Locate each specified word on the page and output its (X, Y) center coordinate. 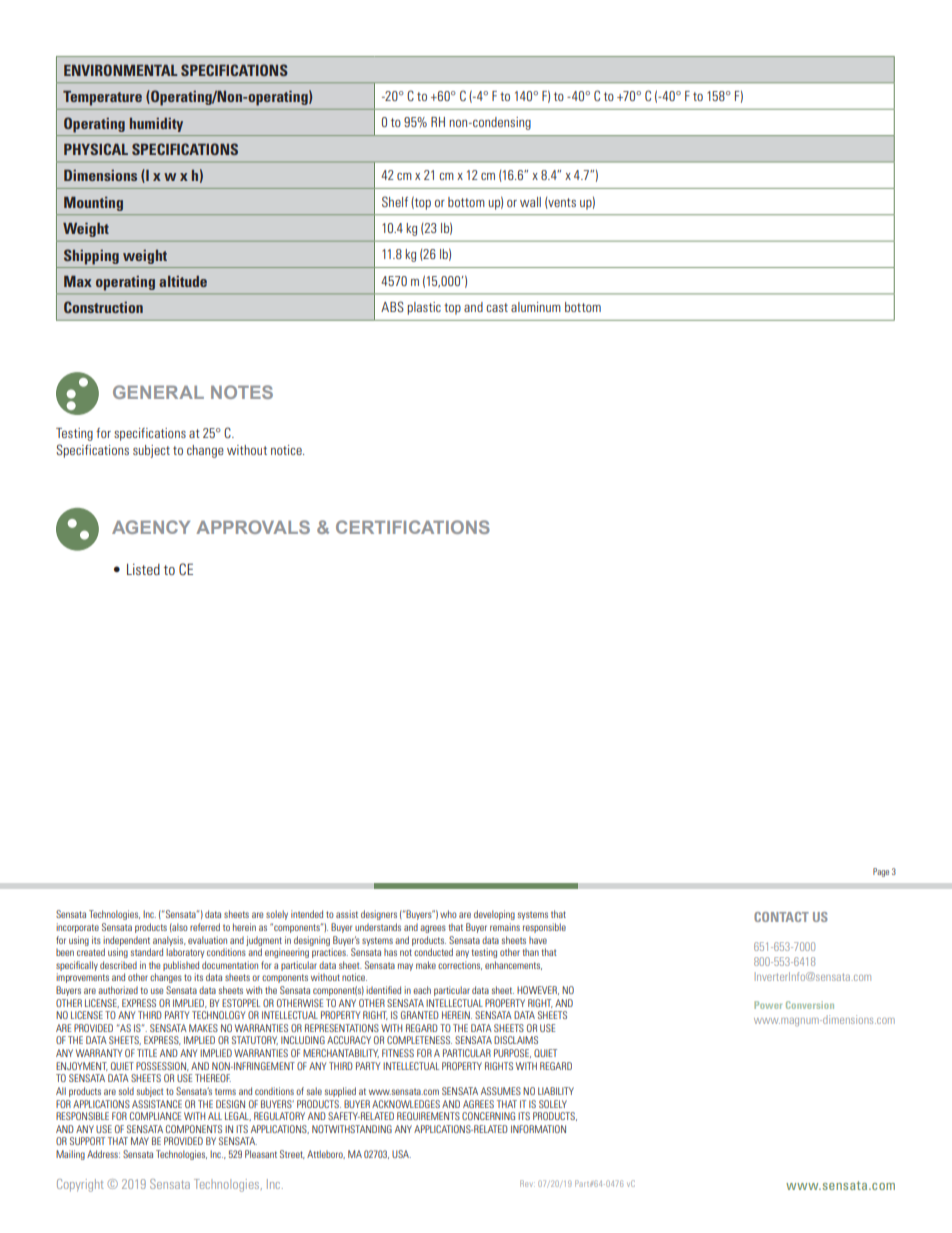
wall (530, 202)
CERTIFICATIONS (413, 527)
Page (881, 872)
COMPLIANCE (155, 1116)
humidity (156, 125)
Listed (143, 569)
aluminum (536, 307)
